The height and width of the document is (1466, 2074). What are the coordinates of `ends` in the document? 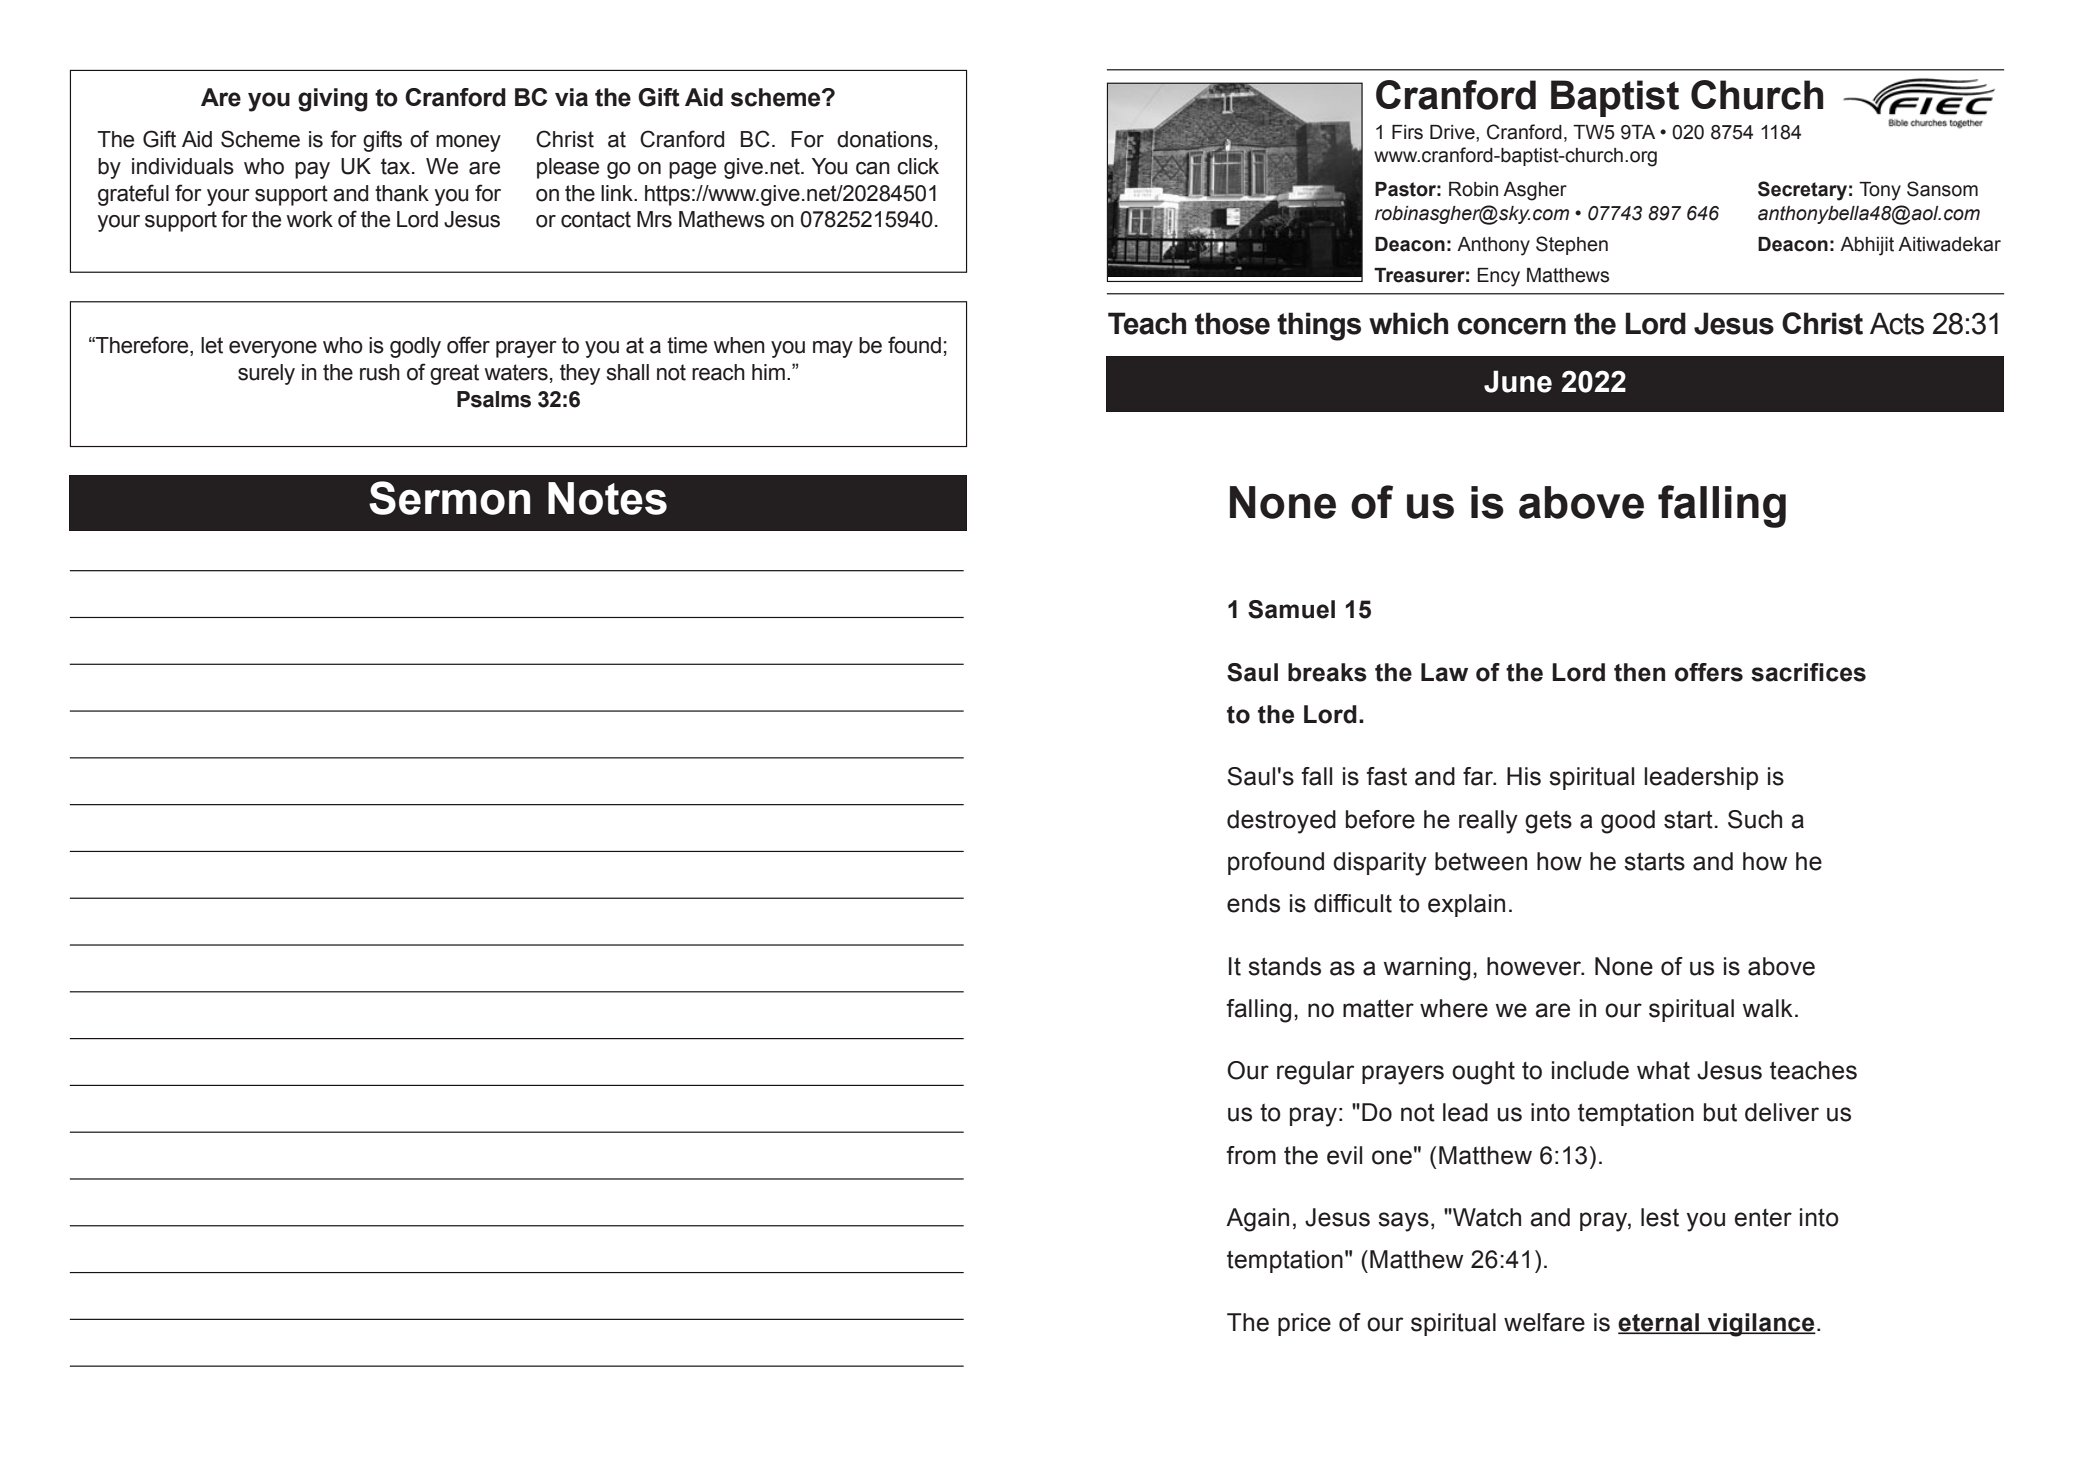 It's located at (1253, 903).
